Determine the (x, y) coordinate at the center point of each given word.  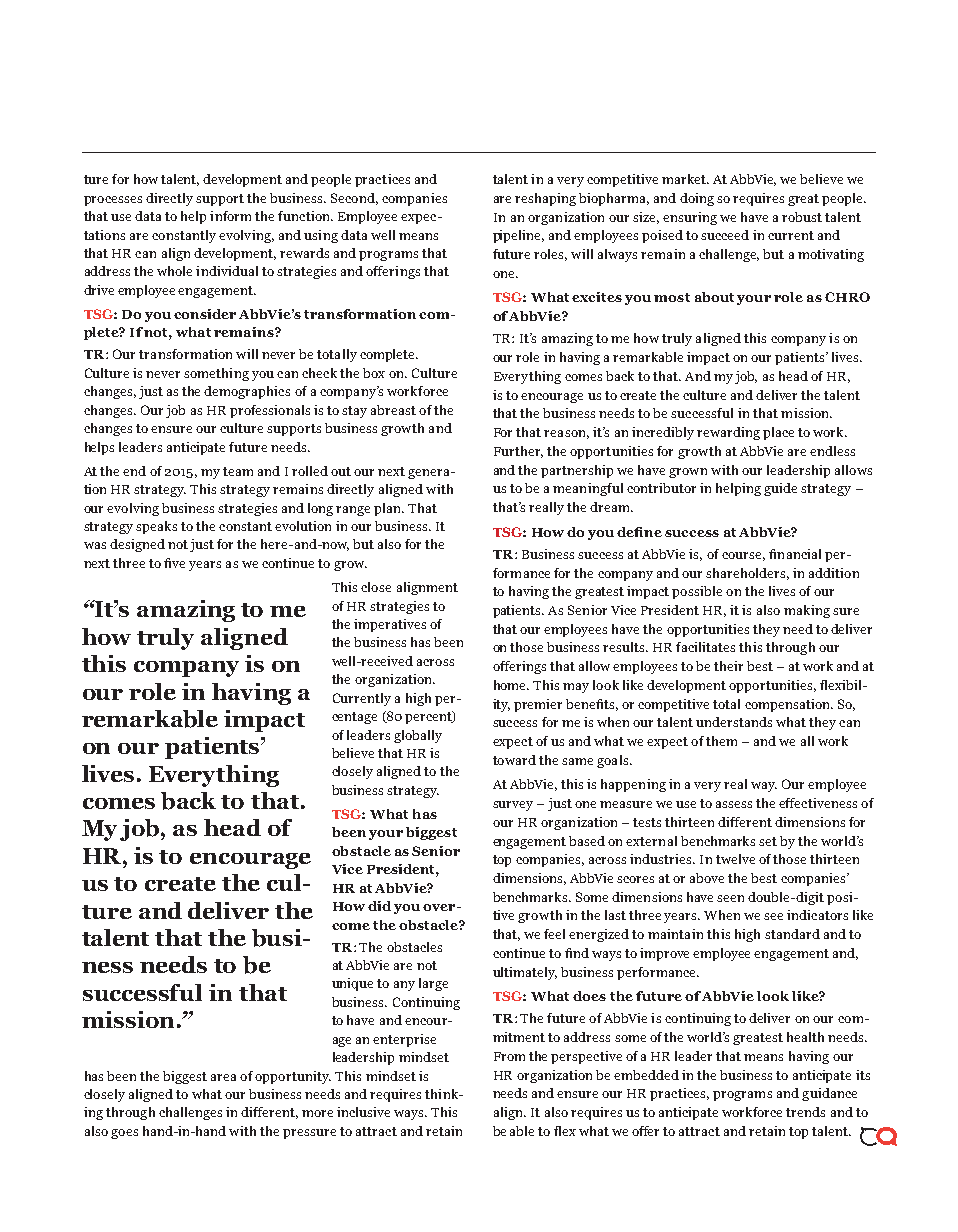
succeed (725, 235)
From (509, 1056)
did (379, 906)
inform (230, 216)
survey (513, 806)
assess (734, 804)
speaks (156, 527)
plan (389, 509)
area (223, 1077)
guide (780, 489)
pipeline (518, 236)
